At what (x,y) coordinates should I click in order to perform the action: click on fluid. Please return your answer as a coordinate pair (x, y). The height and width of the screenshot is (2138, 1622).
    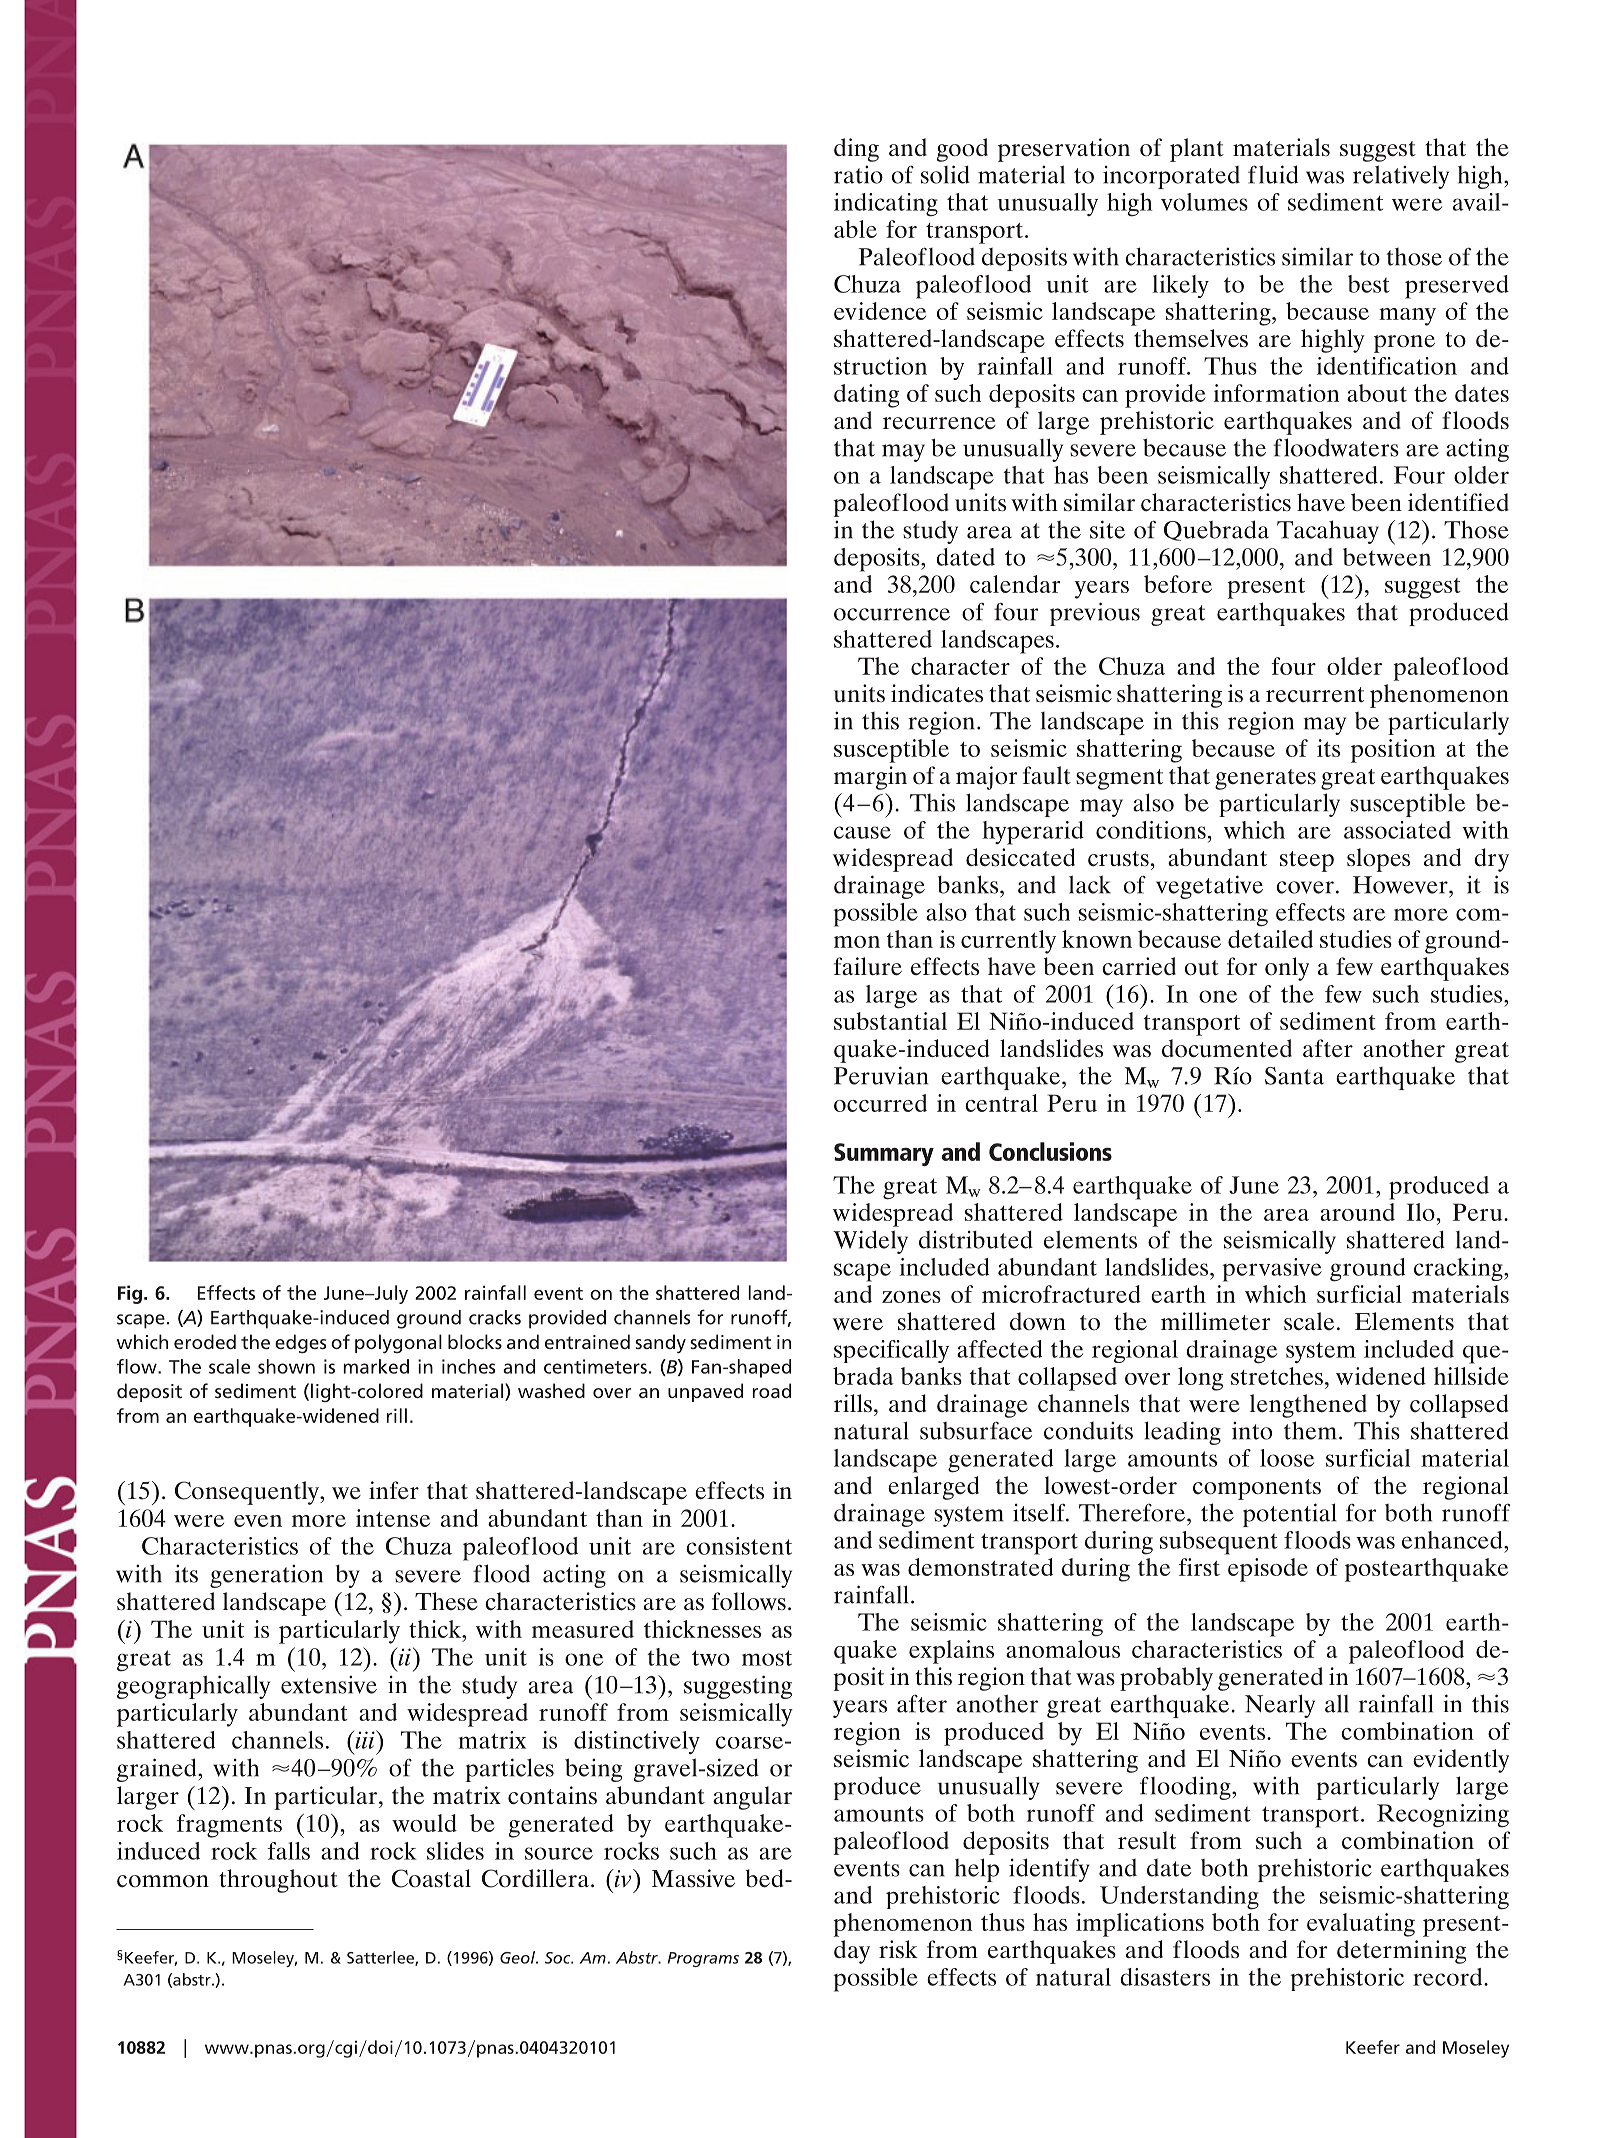
    Looking at the image, I should click on (1273, 174).
